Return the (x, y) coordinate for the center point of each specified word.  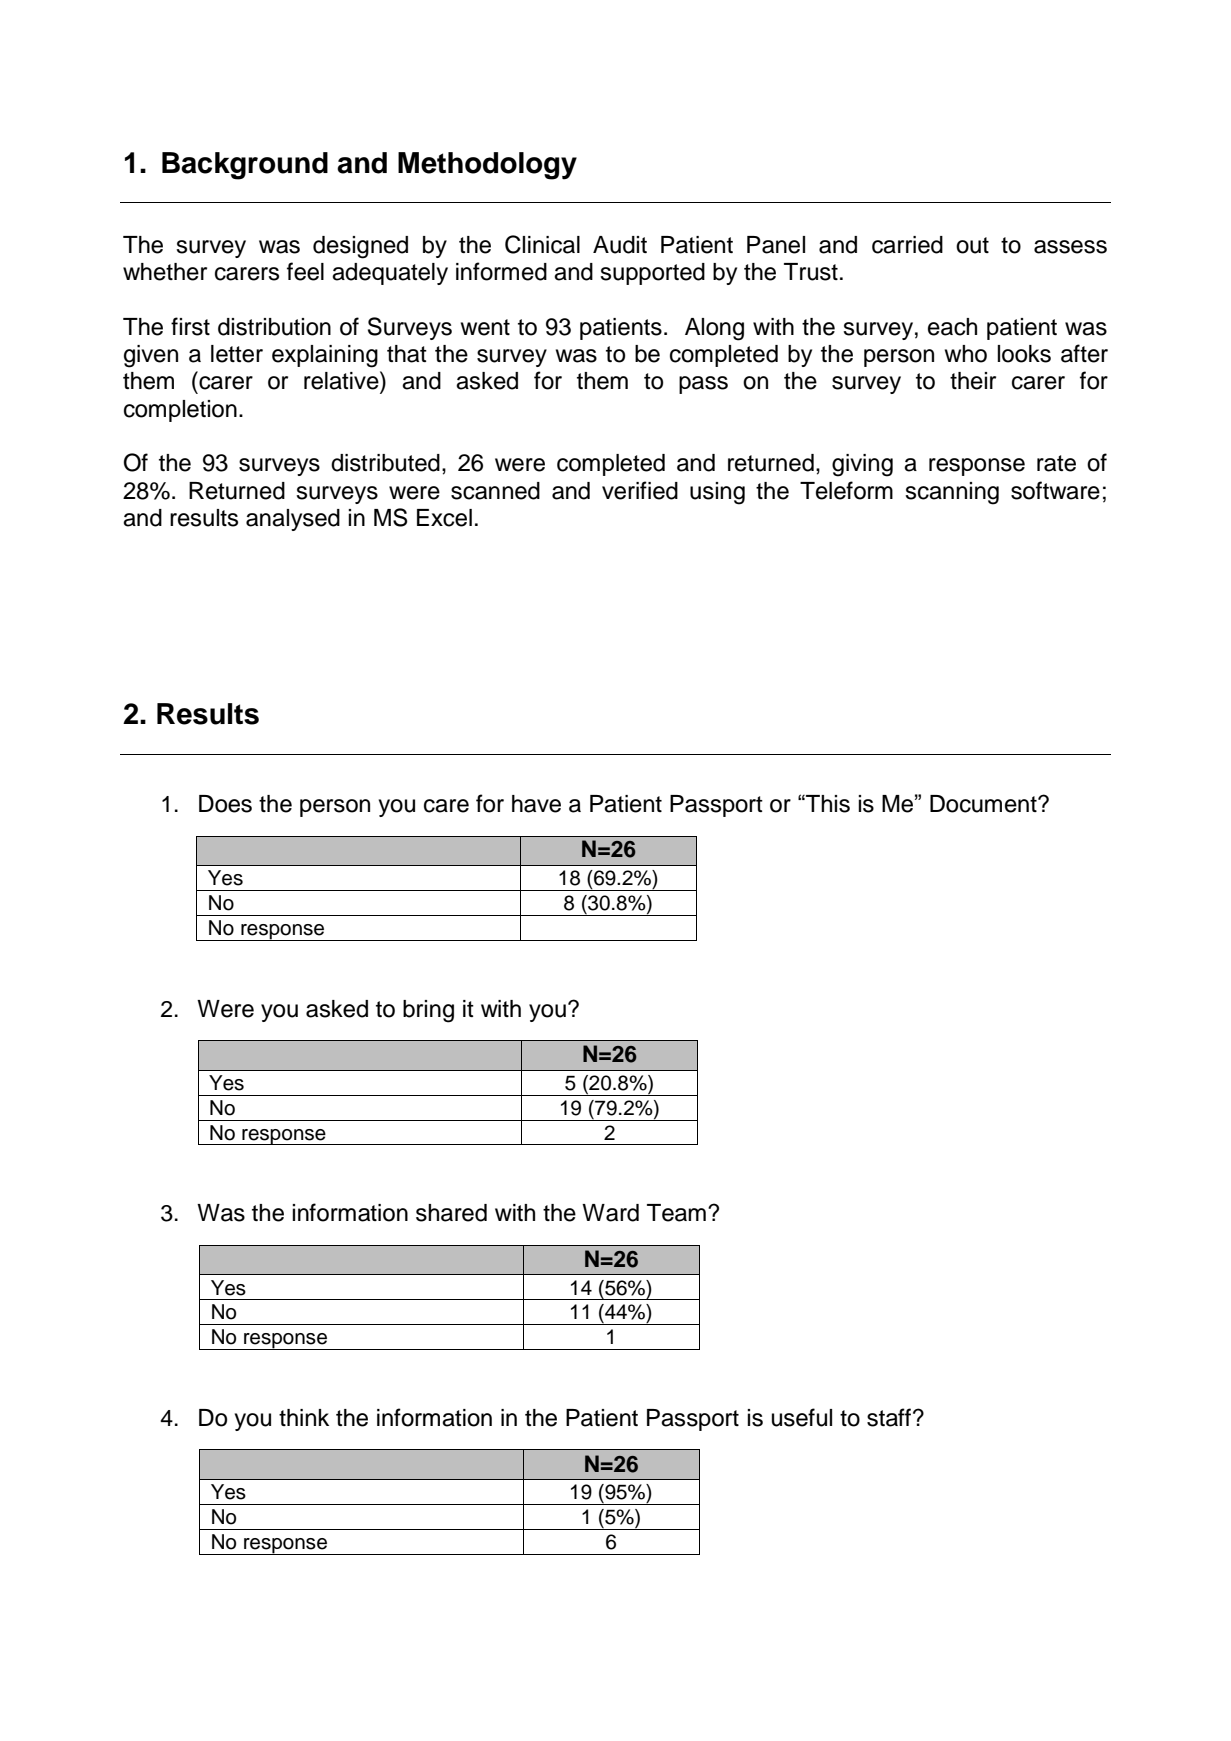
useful (802, 1417)
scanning (952, 493)
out (972, 245)
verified (640, 490)
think (304, 1417)
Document (984, 804)
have (536, 804)
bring (428, 1011)
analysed (293, 520)
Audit (620, 245)
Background (245, 166)
